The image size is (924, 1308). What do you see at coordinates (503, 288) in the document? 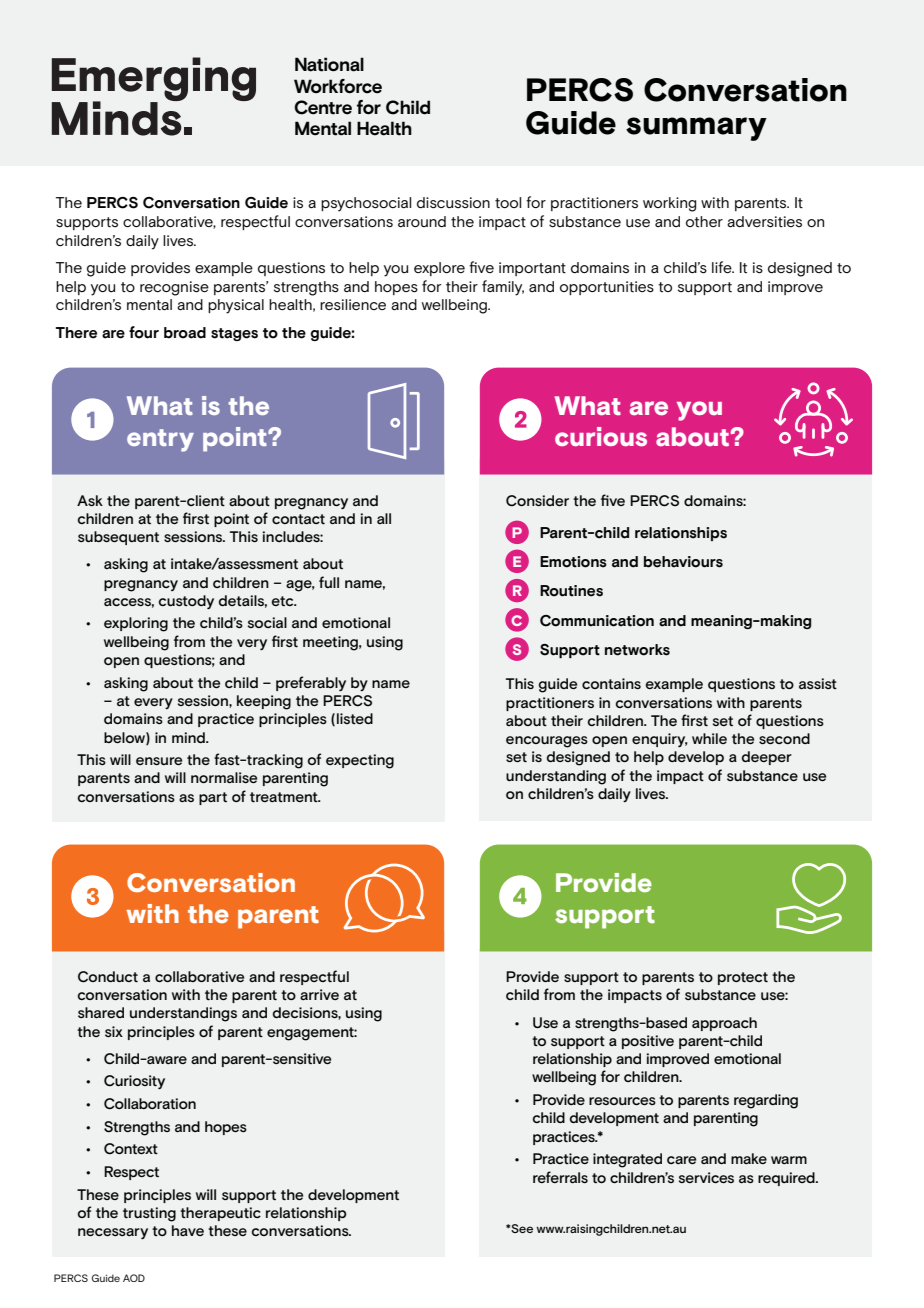
I see `family` at bounding box center [503, 288].
